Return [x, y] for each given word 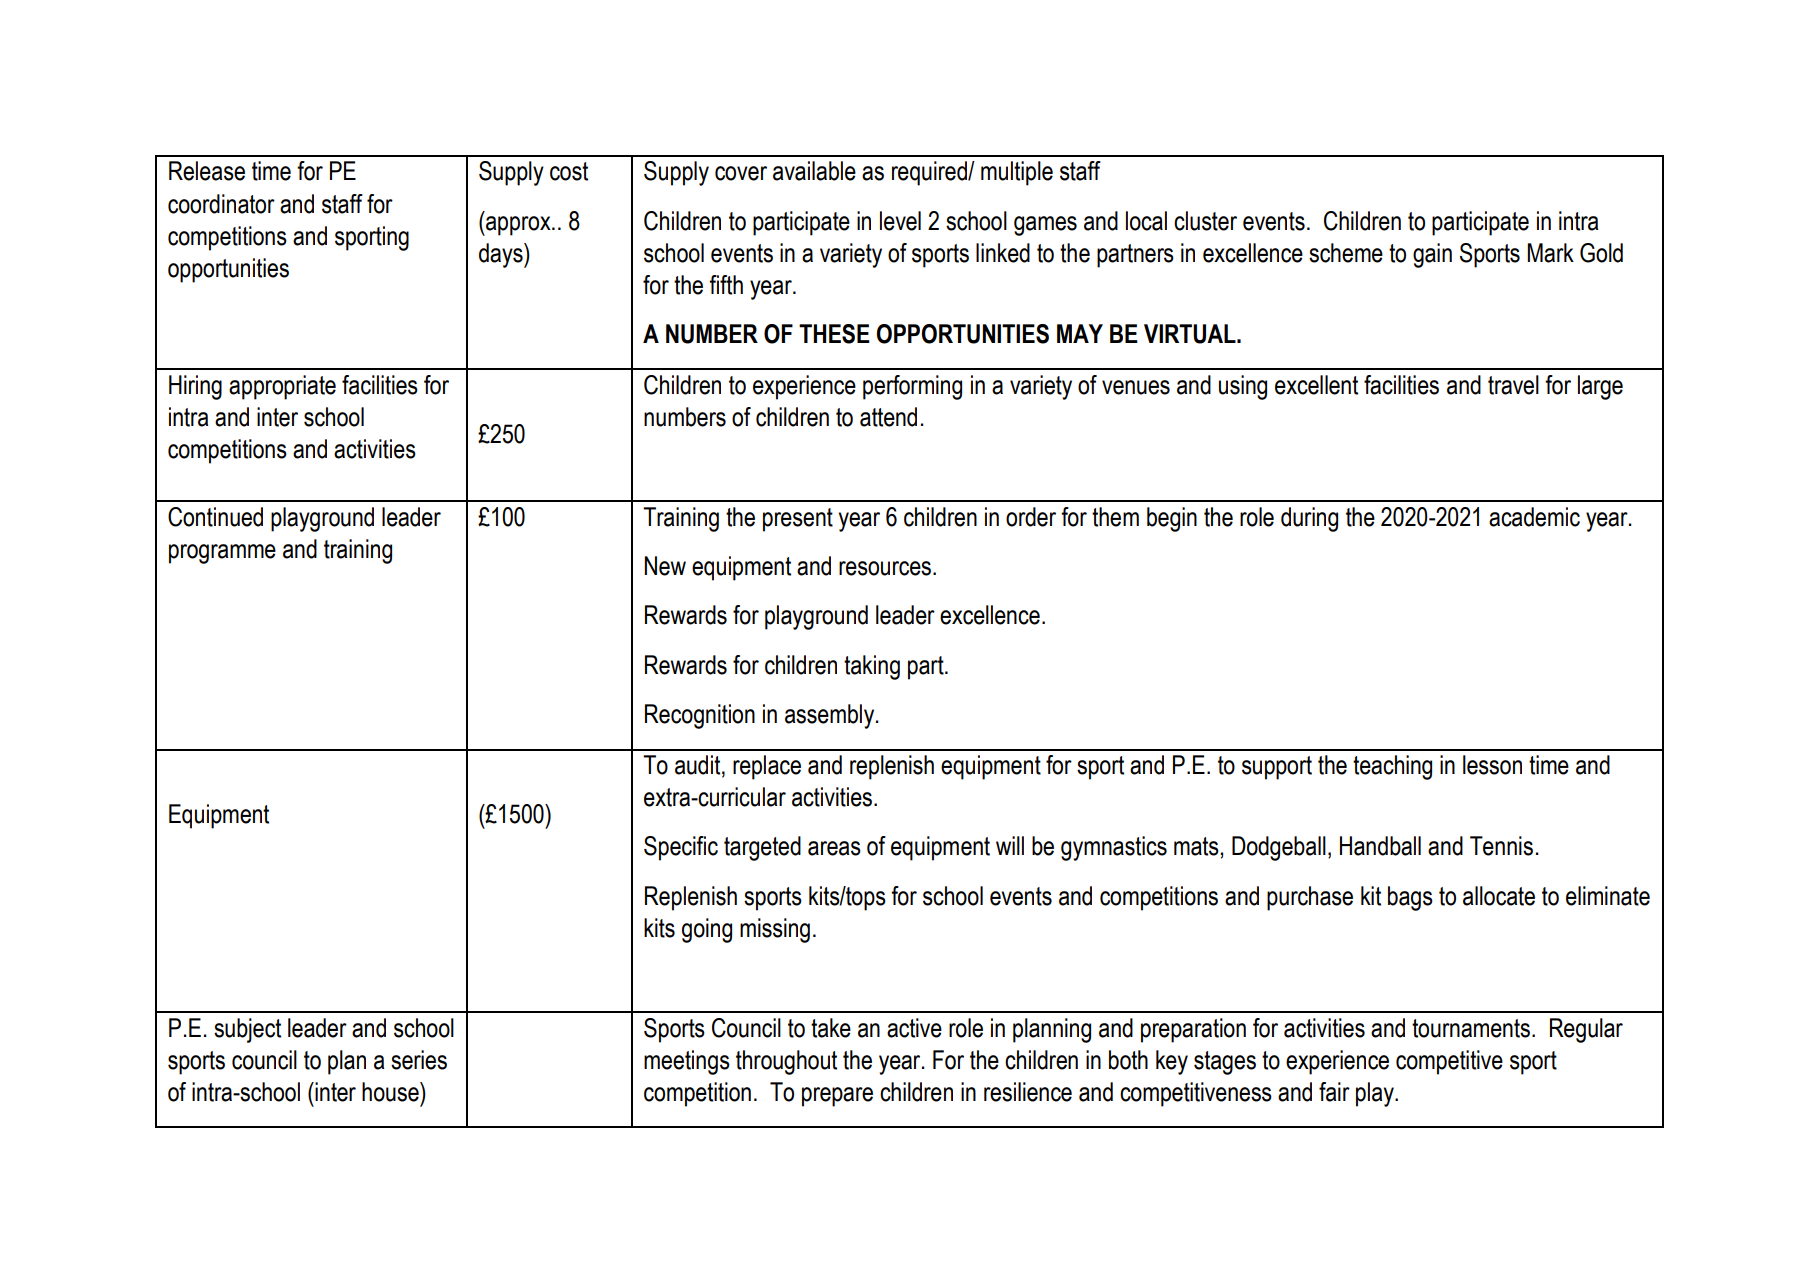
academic [1534, 517]
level [900, 221]
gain [1432, 255]
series [419, 1060]
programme [222, 554]
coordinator [221, 204]
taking [872, 667]
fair [1334, 1092]
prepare [837, 1097]
